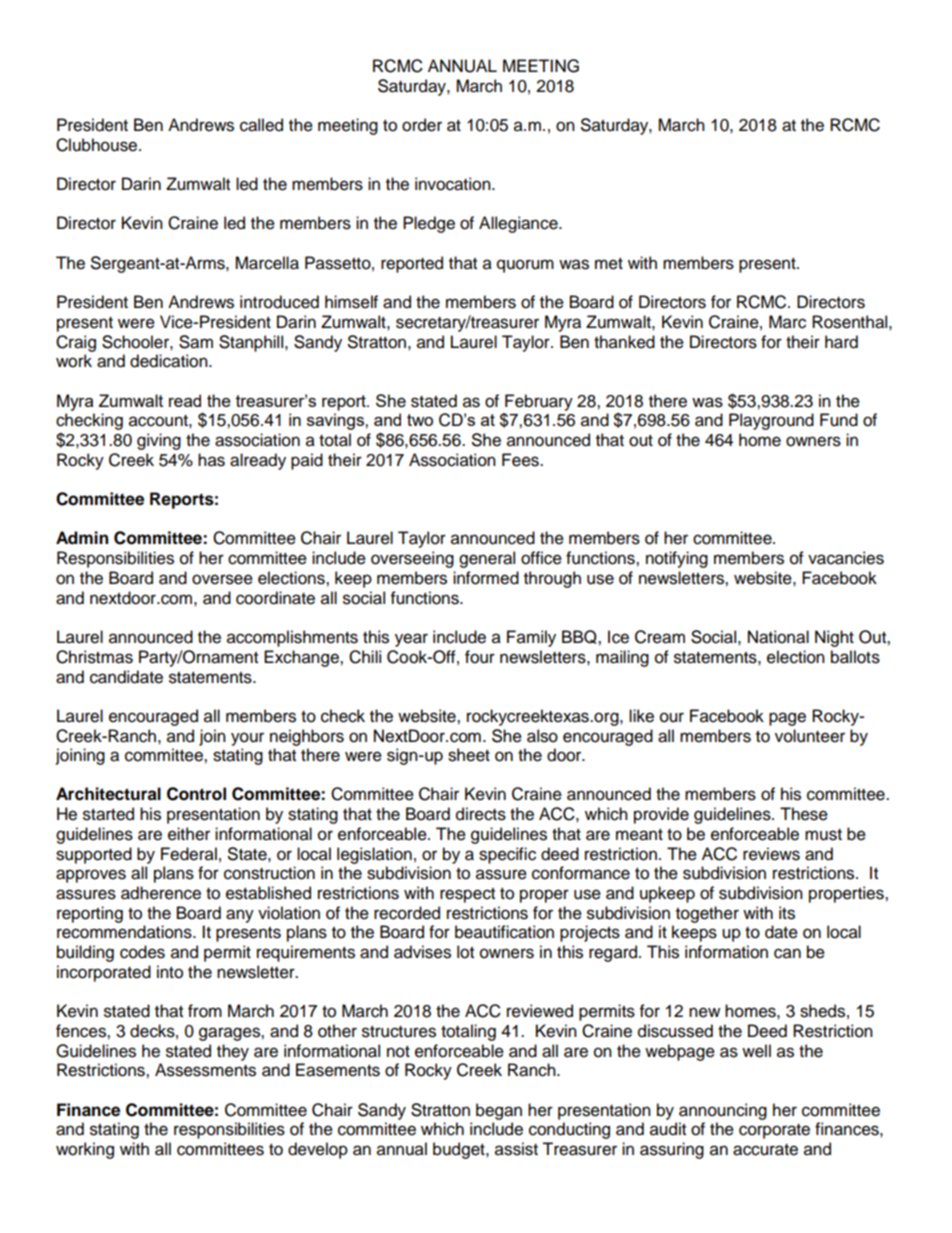 The height and width of the screenshot is (1233, 952). Describe the element at coordinates (94, 657) in the screenshot. I see `Christmas` at that location.
